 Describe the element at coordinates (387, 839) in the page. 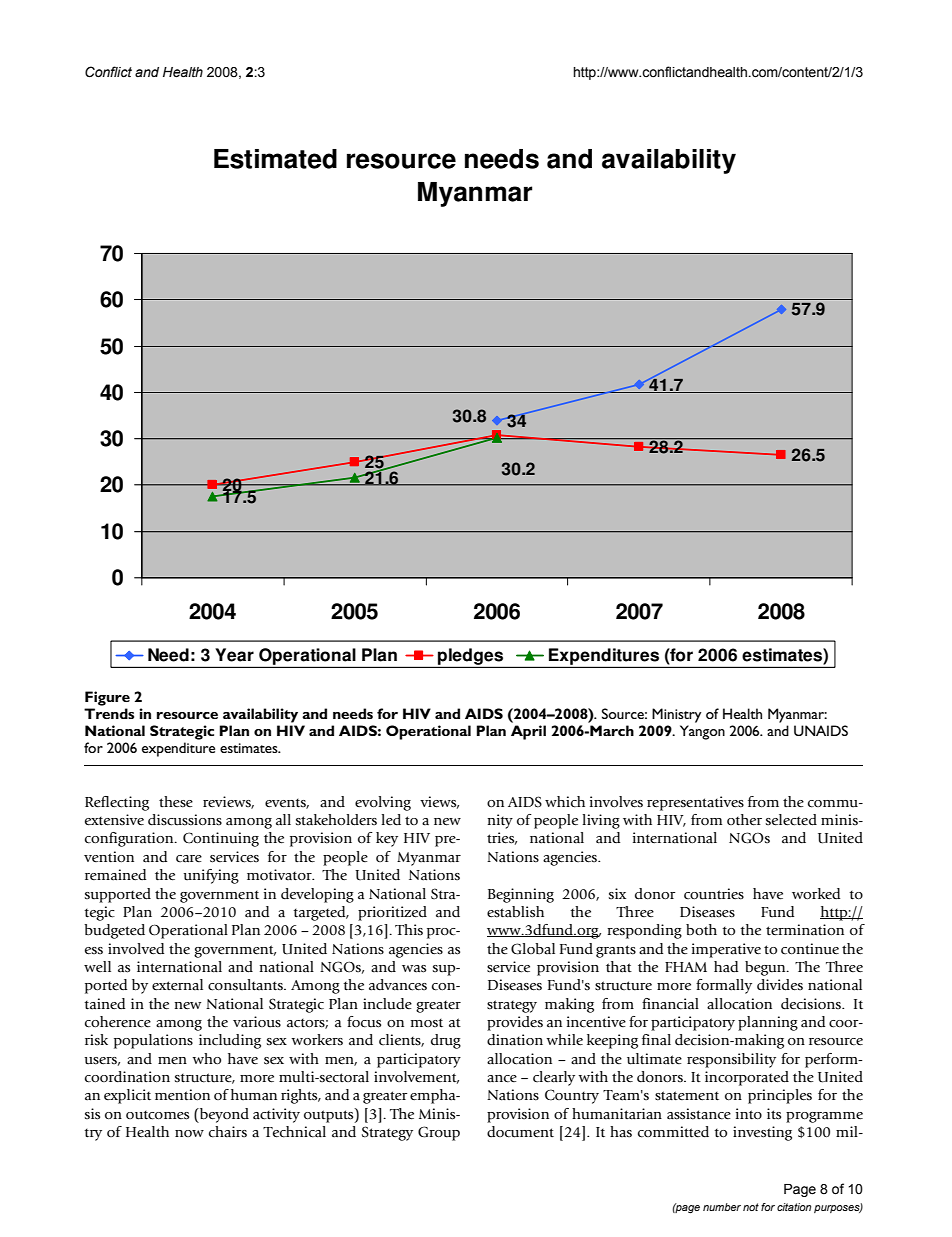

I see `key` at that location.
